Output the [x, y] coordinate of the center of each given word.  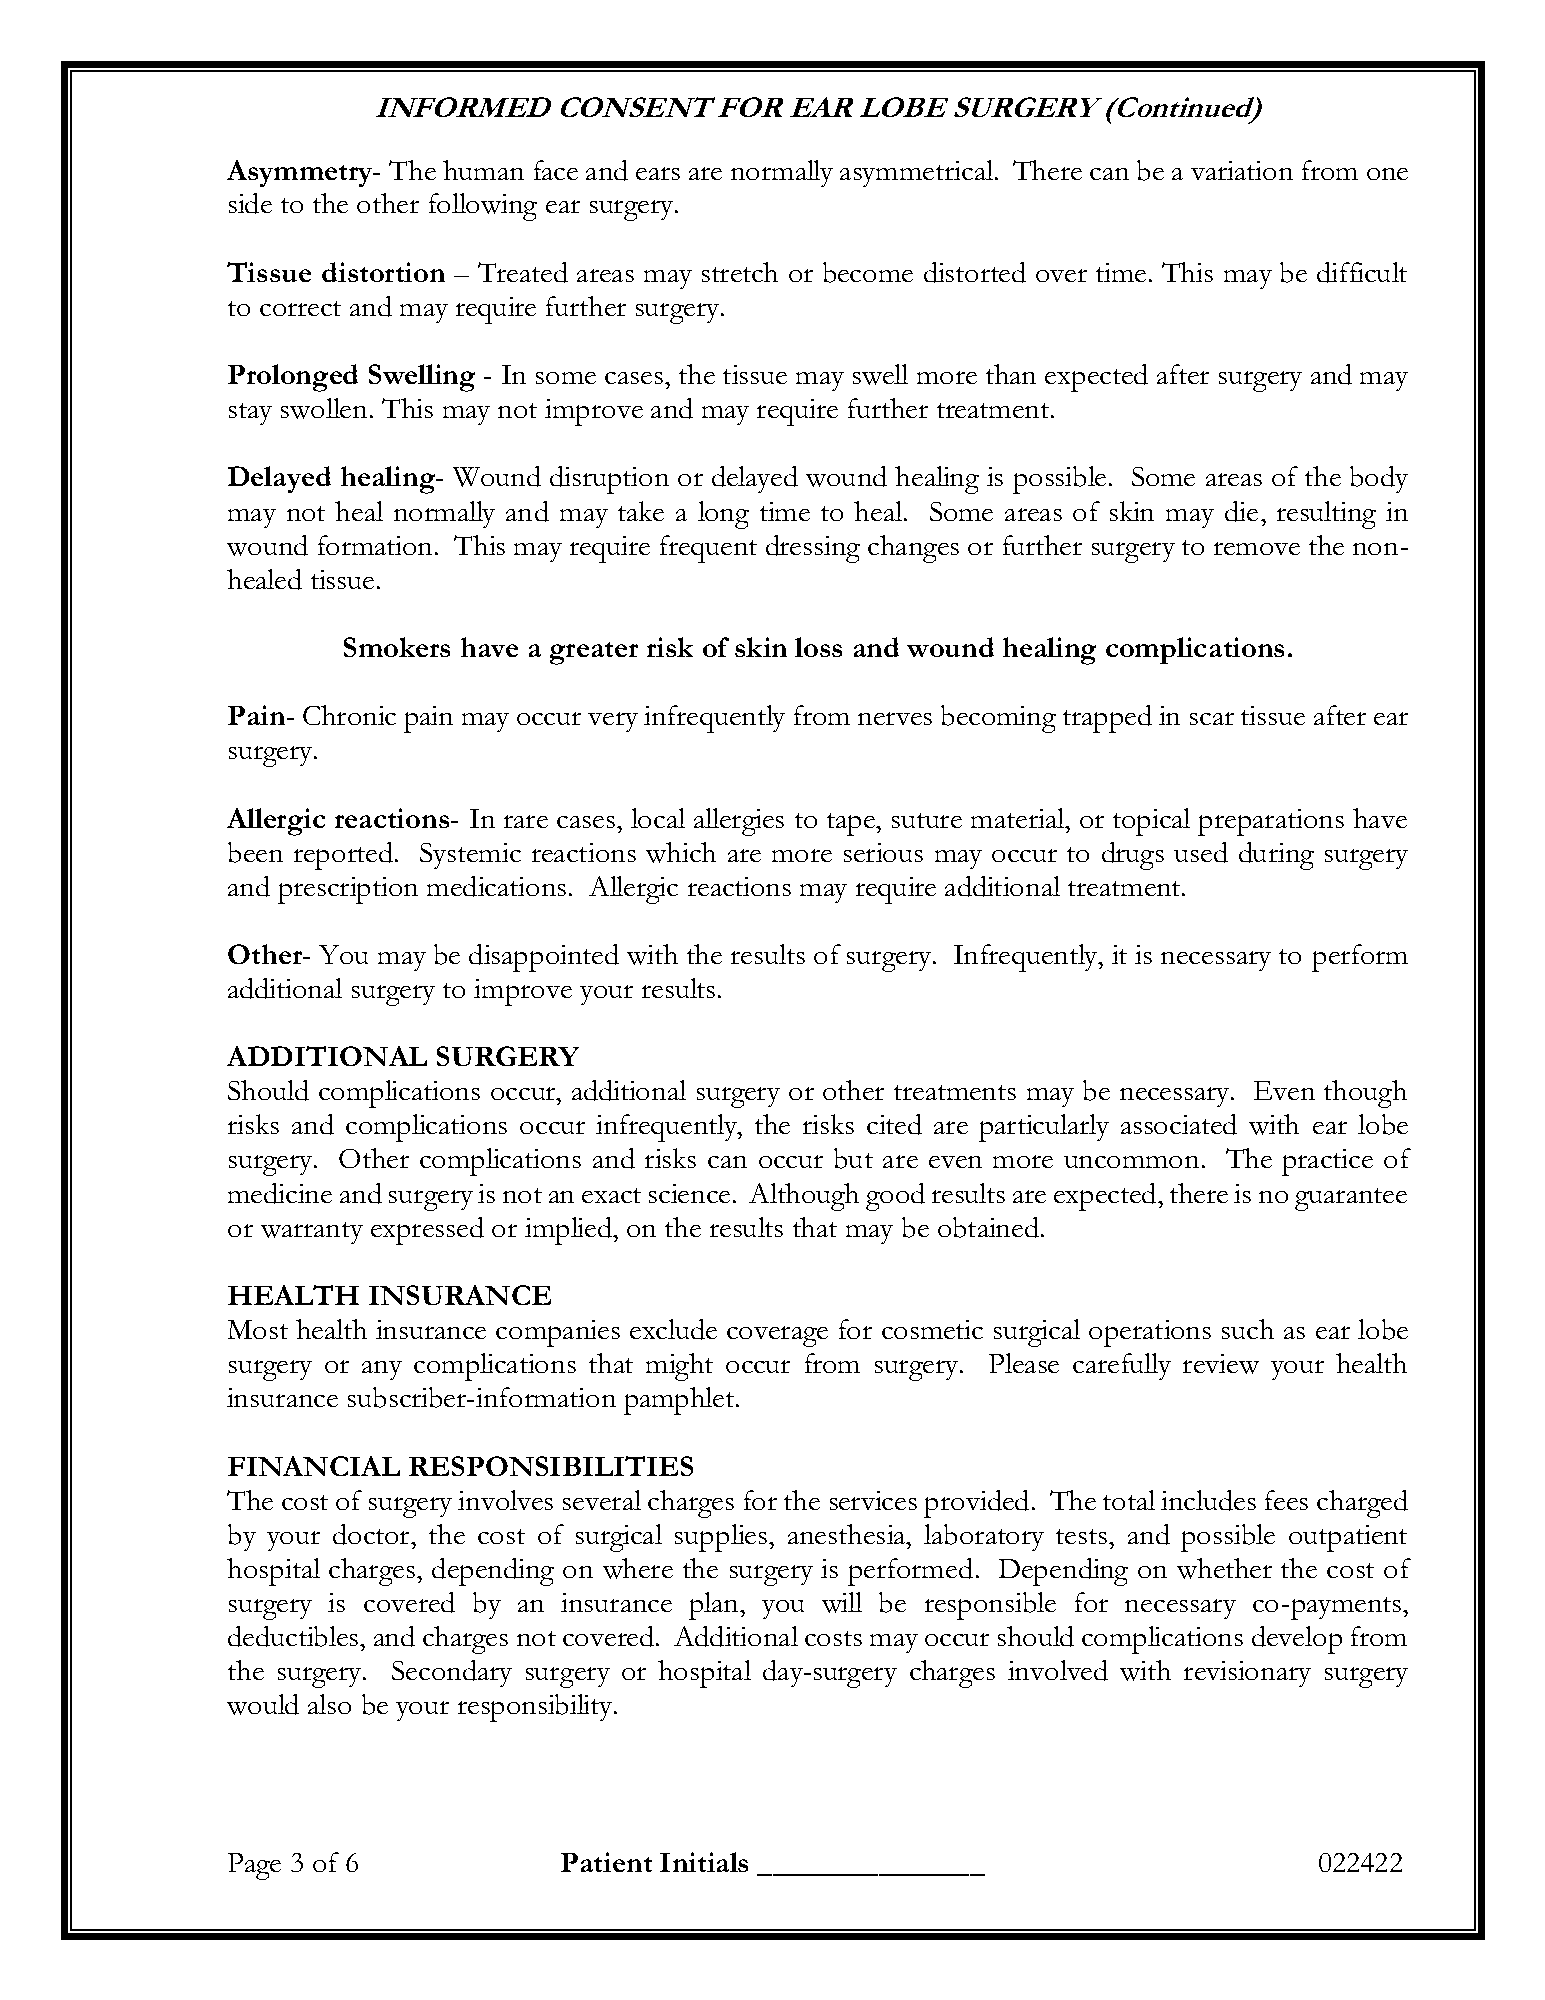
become [868, 272]
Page [254, 1866]
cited [894, 1124]
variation [1242, 170]
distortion [383, 272]
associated [1179, 1124]
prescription [348, 890]
